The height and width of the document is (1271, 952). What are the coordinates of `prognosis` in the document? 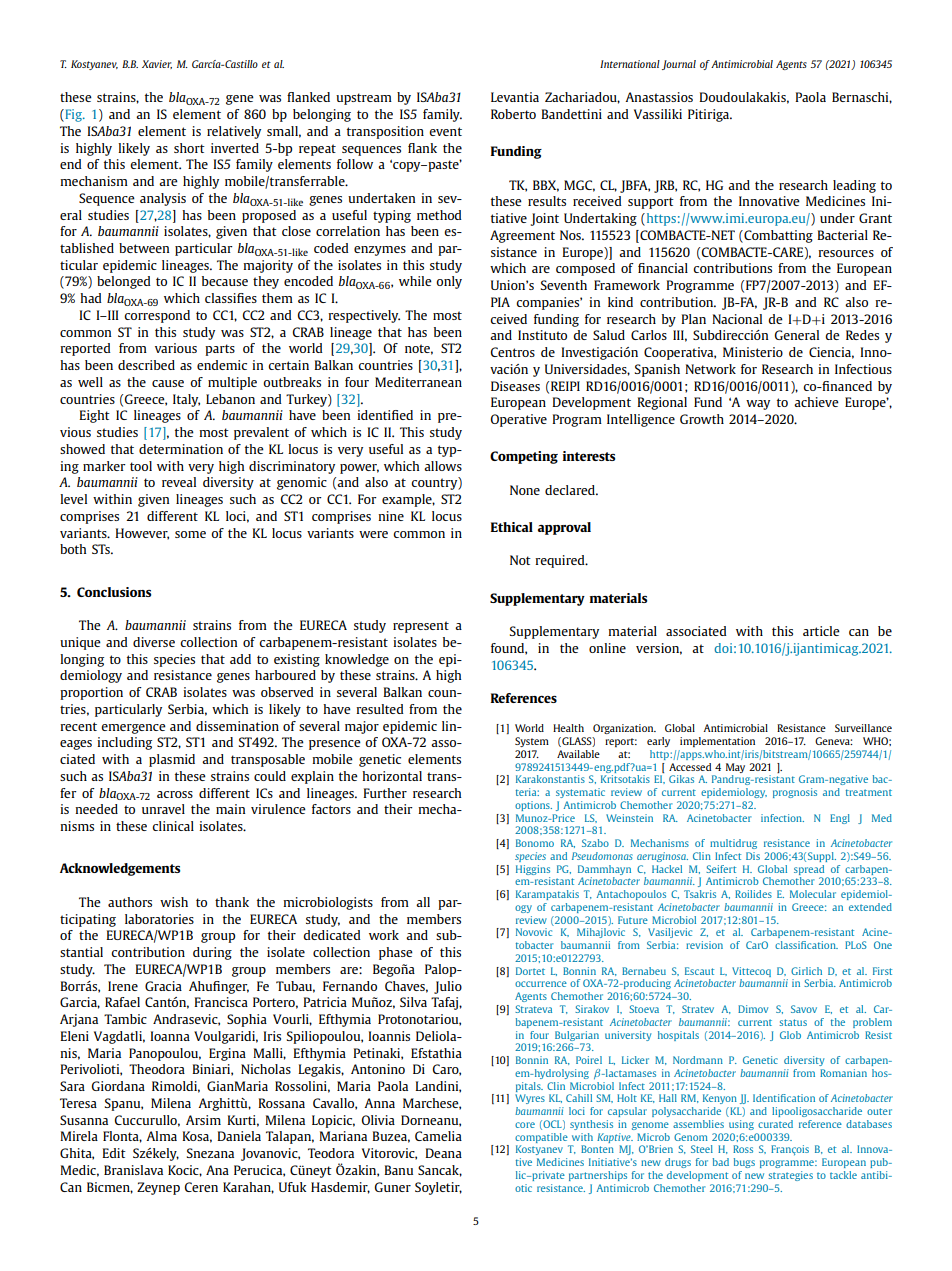 It's located at (795, 793).
